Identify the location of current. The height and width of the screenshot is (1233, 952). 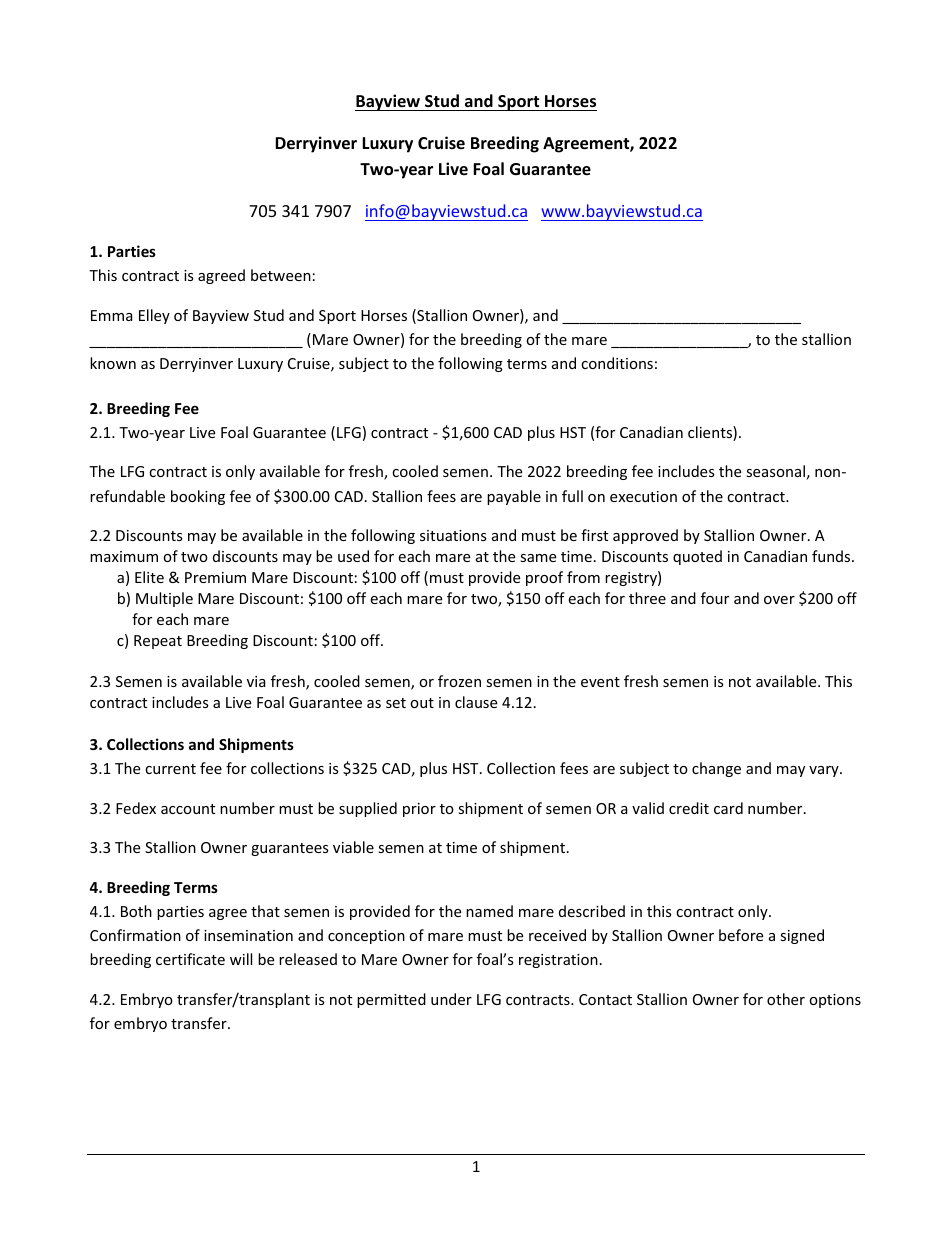
(170, 769).
